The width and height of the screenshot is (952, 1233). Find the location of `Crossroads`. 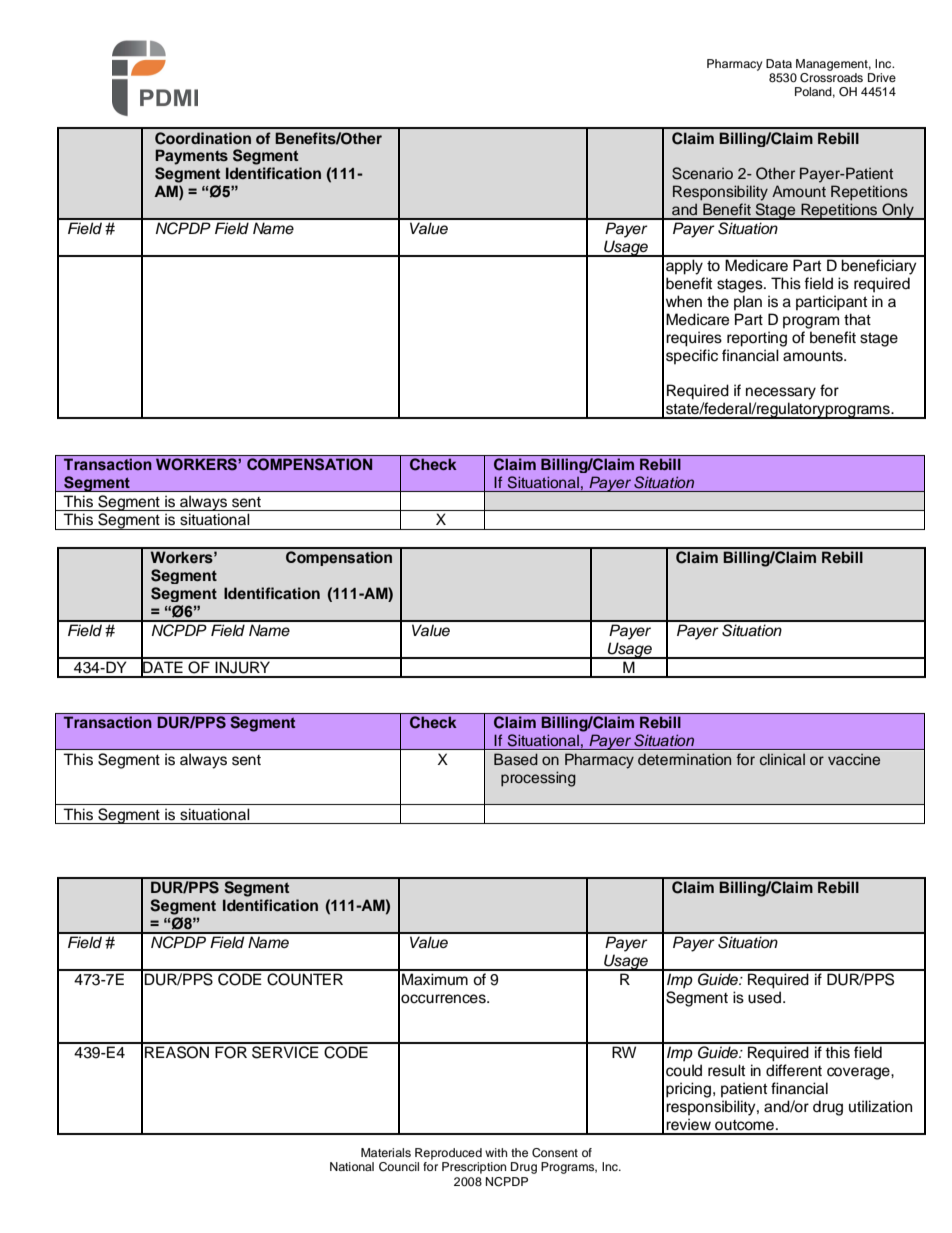

Crossroads is located at coordinates (831, 76).
